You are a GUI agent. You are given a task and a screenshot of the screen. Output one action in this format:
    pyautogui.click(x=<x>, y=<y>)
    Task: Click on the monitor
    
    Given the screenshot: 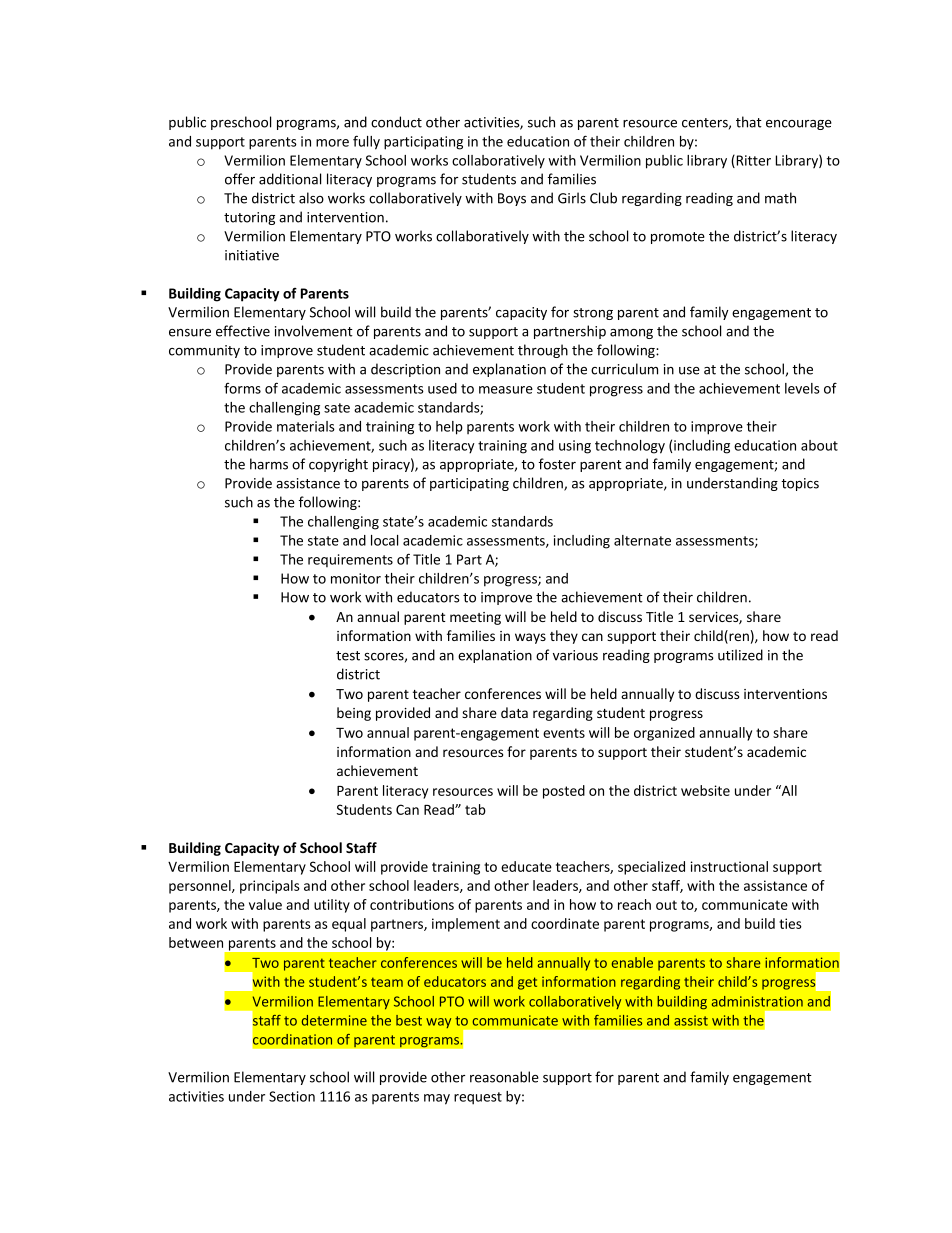 What is the action you would take?
    pyautogui.click(x=356, y=578)
